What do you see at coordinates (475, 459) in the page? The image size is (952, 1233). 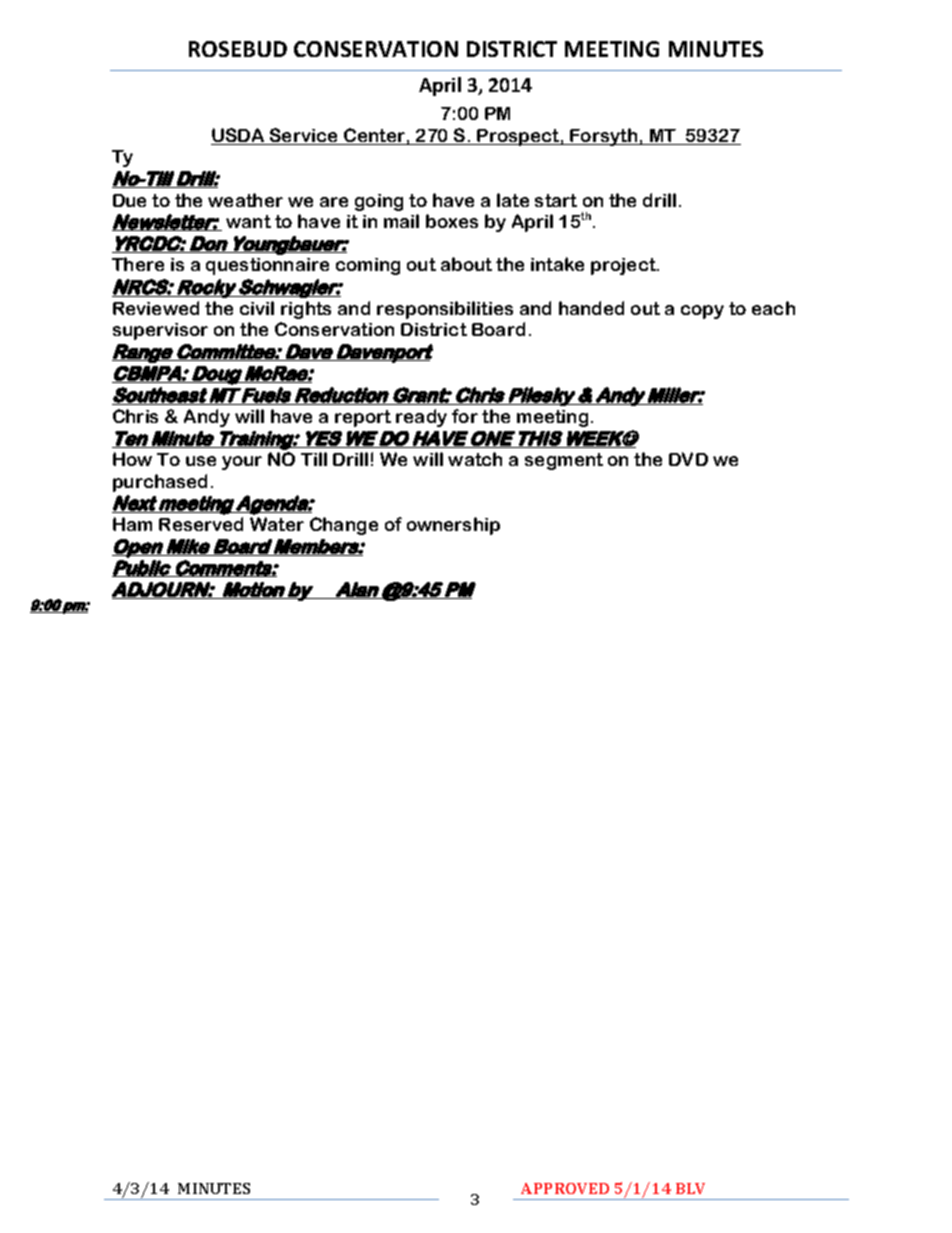 I see `watch` at bounding box center [475, 459].
